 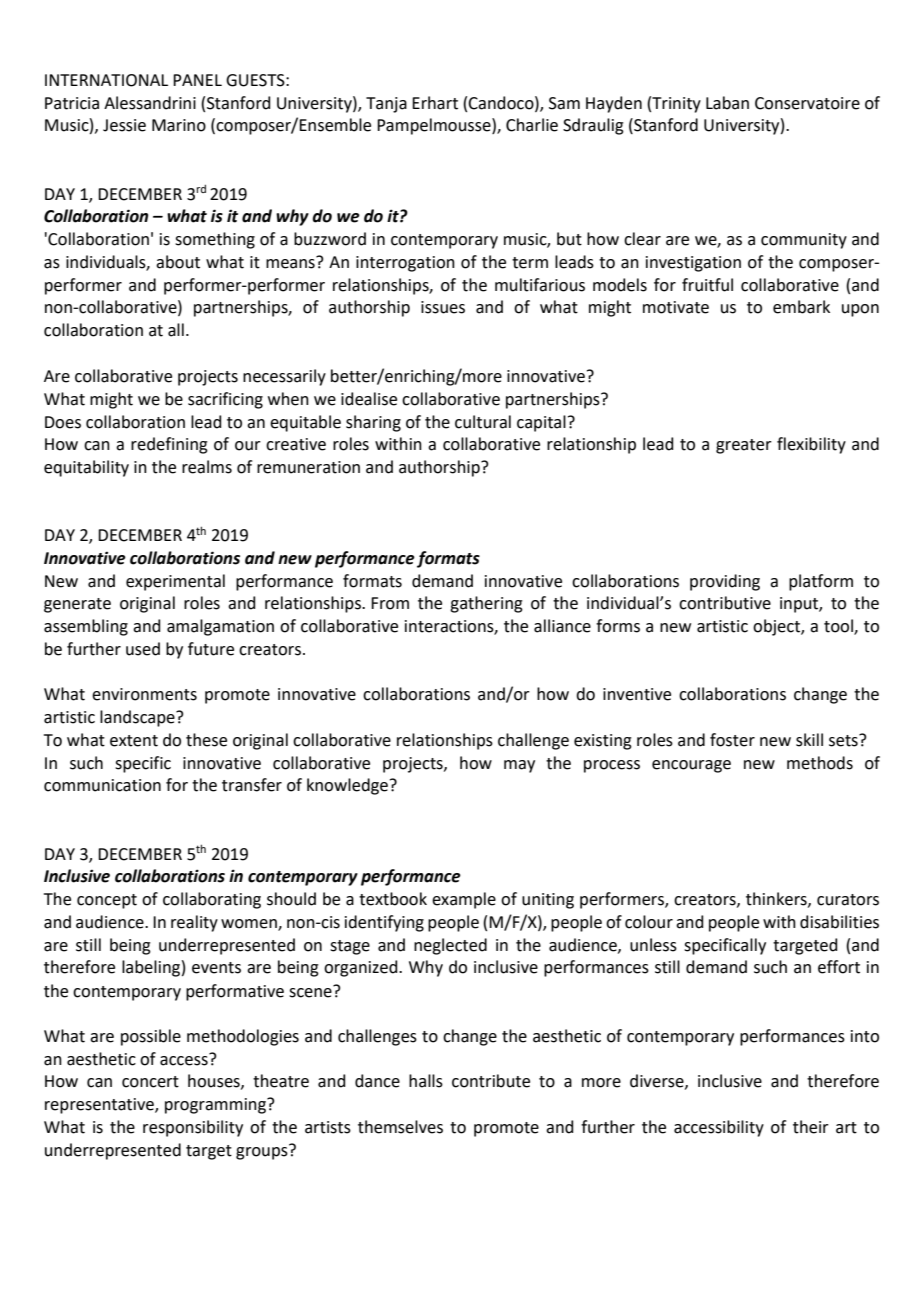 What do you see at coordinates (848, 900) in the screenshot?
I see `curators` at bounding box center [848, 900].
